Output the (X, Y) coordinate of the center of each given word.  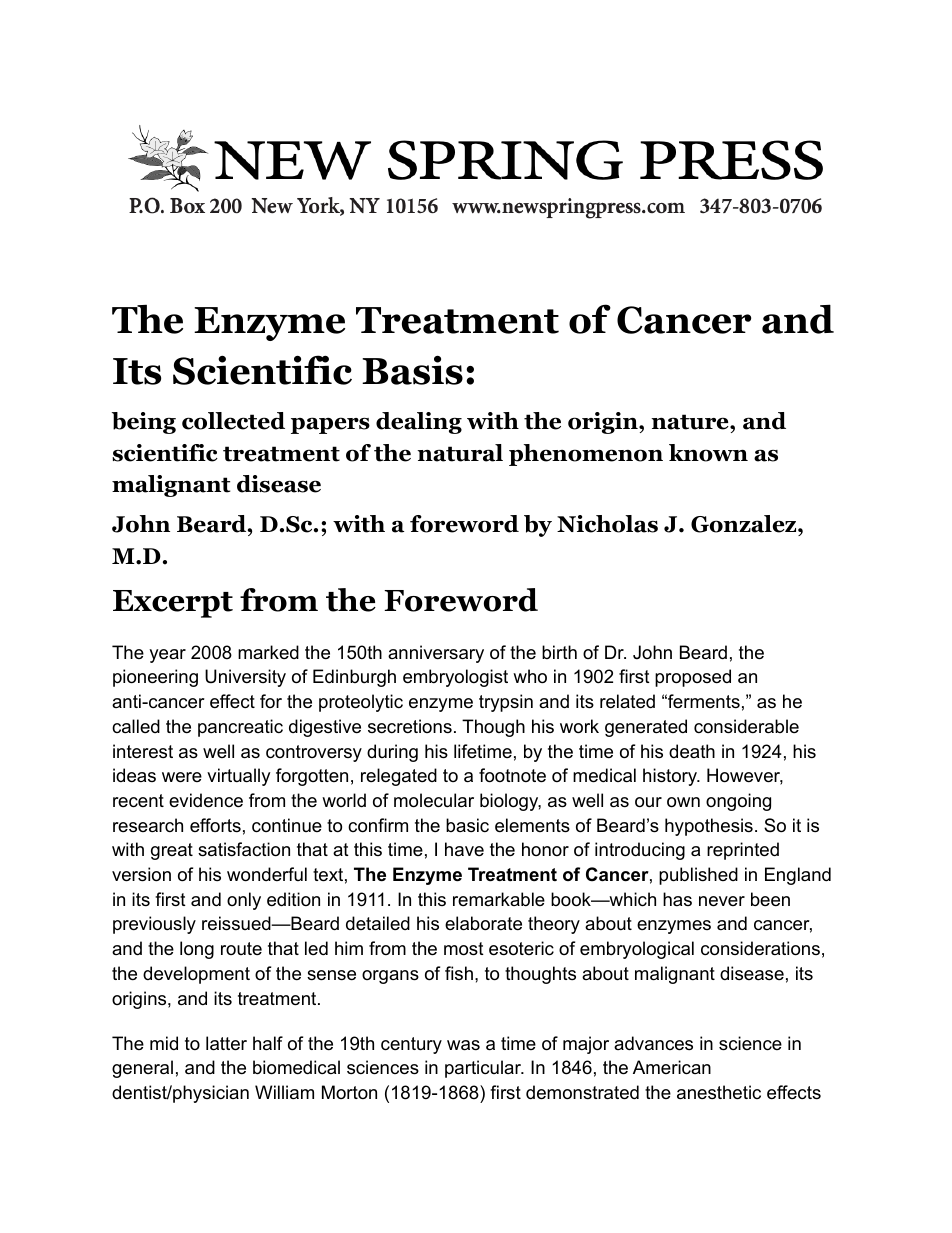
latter (226, 1043)
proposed (693, 678)
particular (484, 1069)
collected (233, 421)
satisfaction (244, 849)
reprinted (743, 851)
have (464, 849)
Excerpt (173, 604)
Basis (412, 370)
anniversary (436, 654)
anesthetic (719, 1092)
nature (691, 422)
